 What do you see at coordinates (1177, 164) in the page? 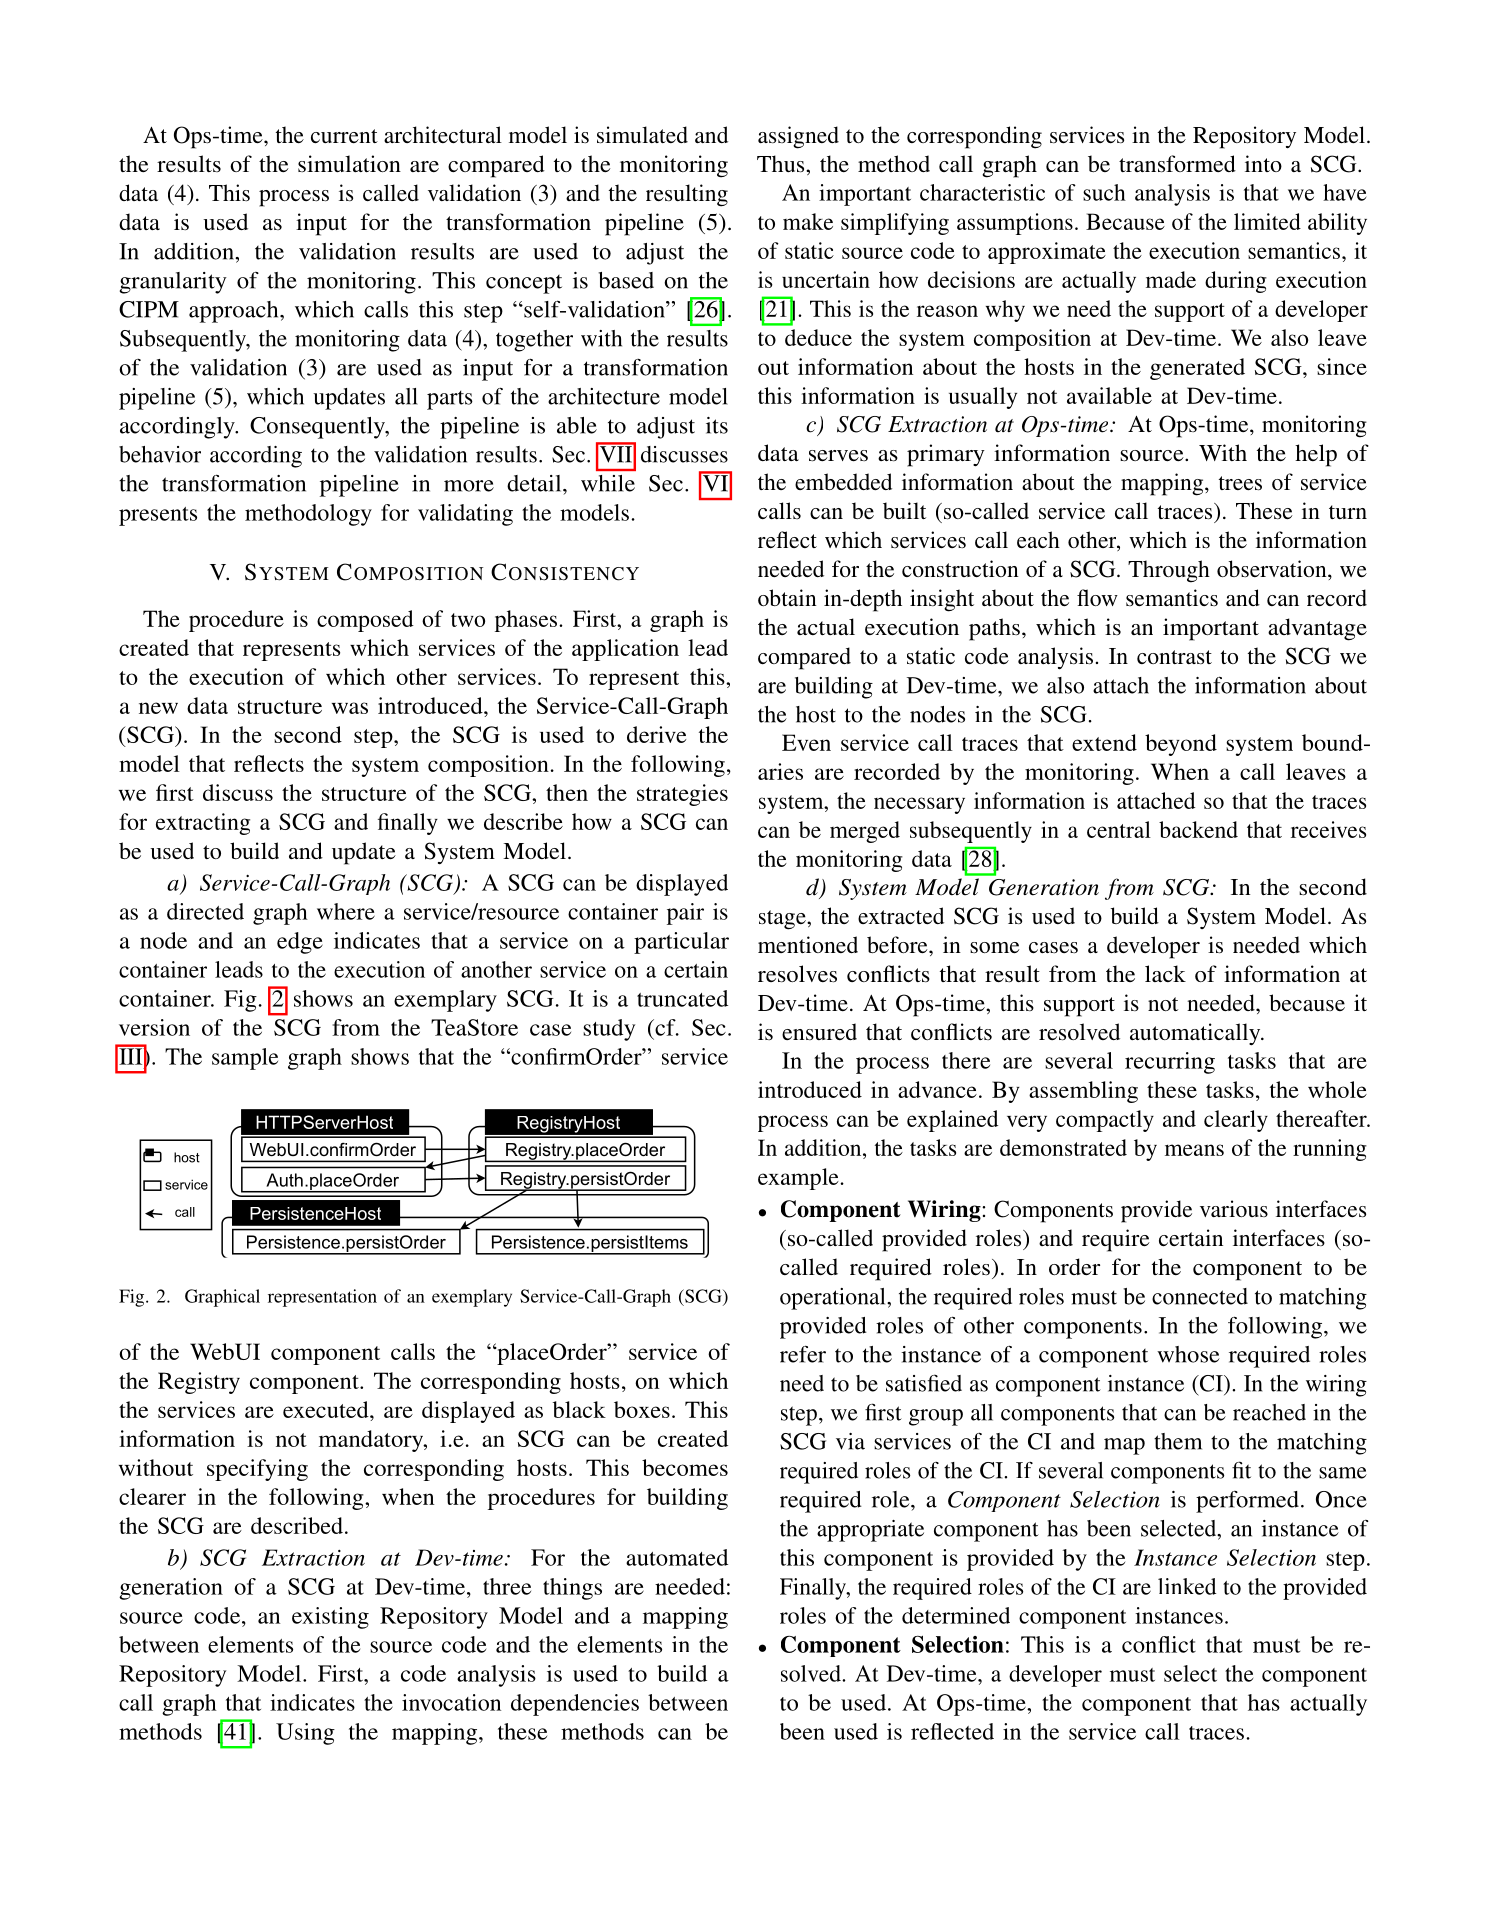
I see `transformed` at bounding box center [1177, 164].
